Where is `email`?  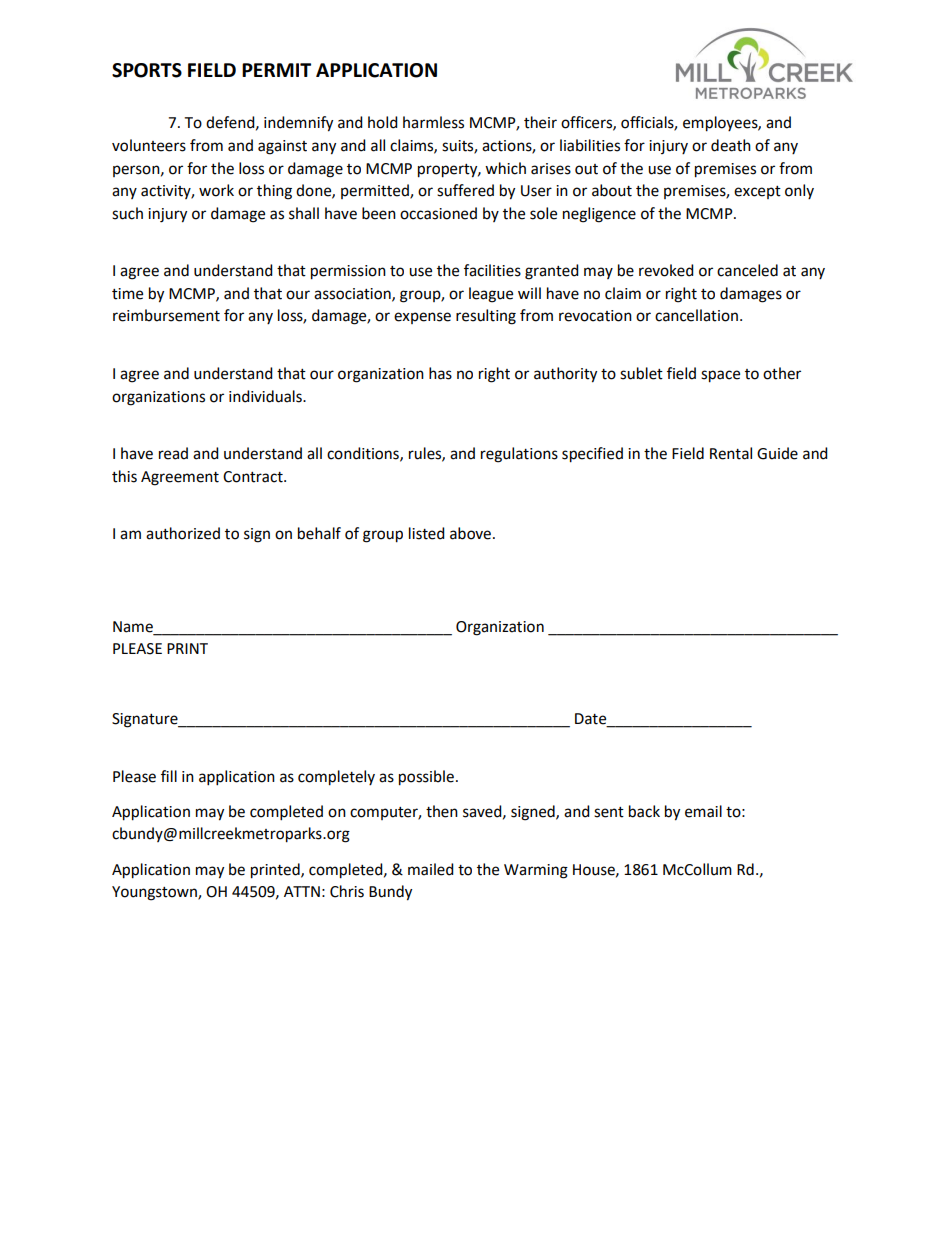 email is located at coordinates (703, 811).
